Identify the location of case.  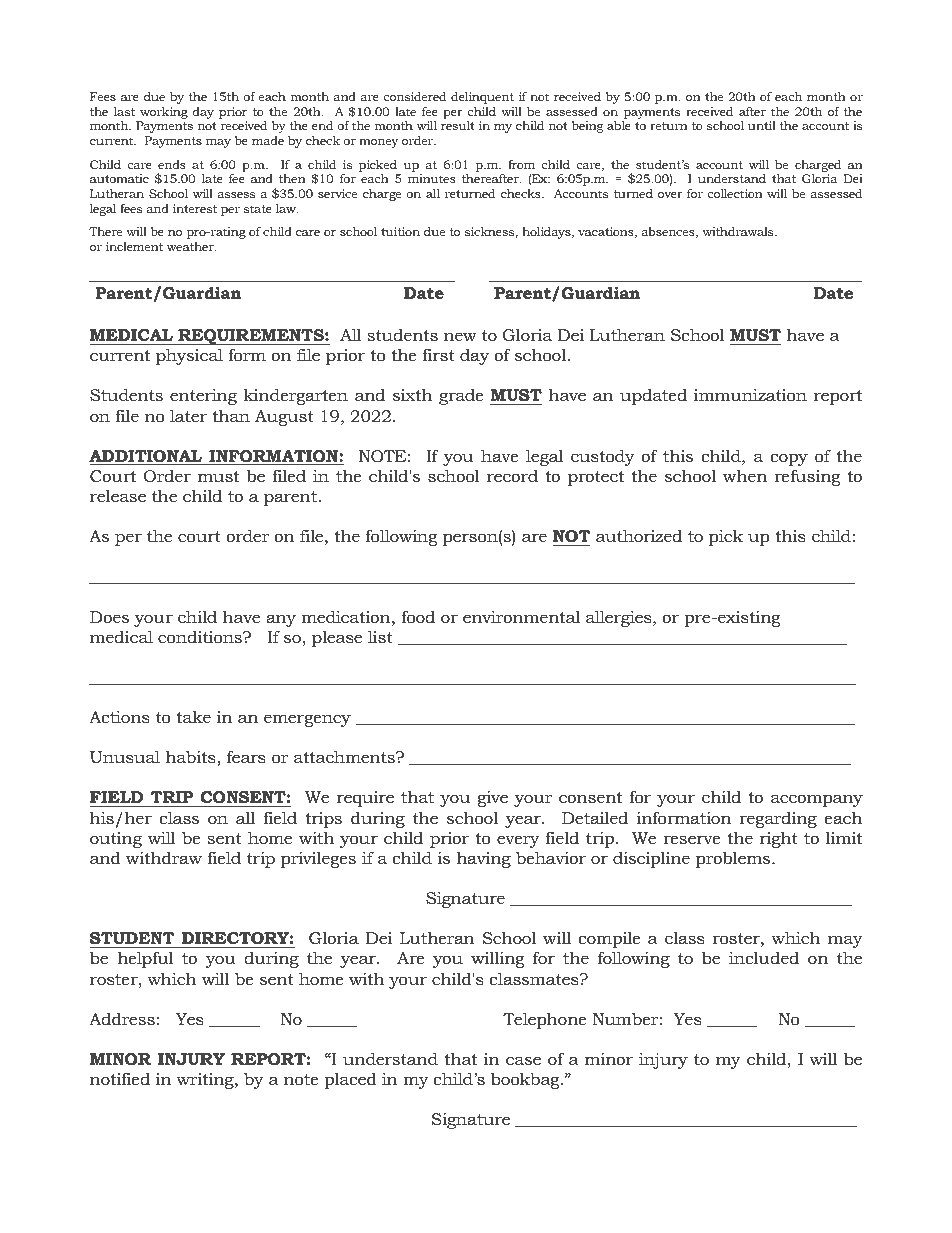
(523, 1060).
